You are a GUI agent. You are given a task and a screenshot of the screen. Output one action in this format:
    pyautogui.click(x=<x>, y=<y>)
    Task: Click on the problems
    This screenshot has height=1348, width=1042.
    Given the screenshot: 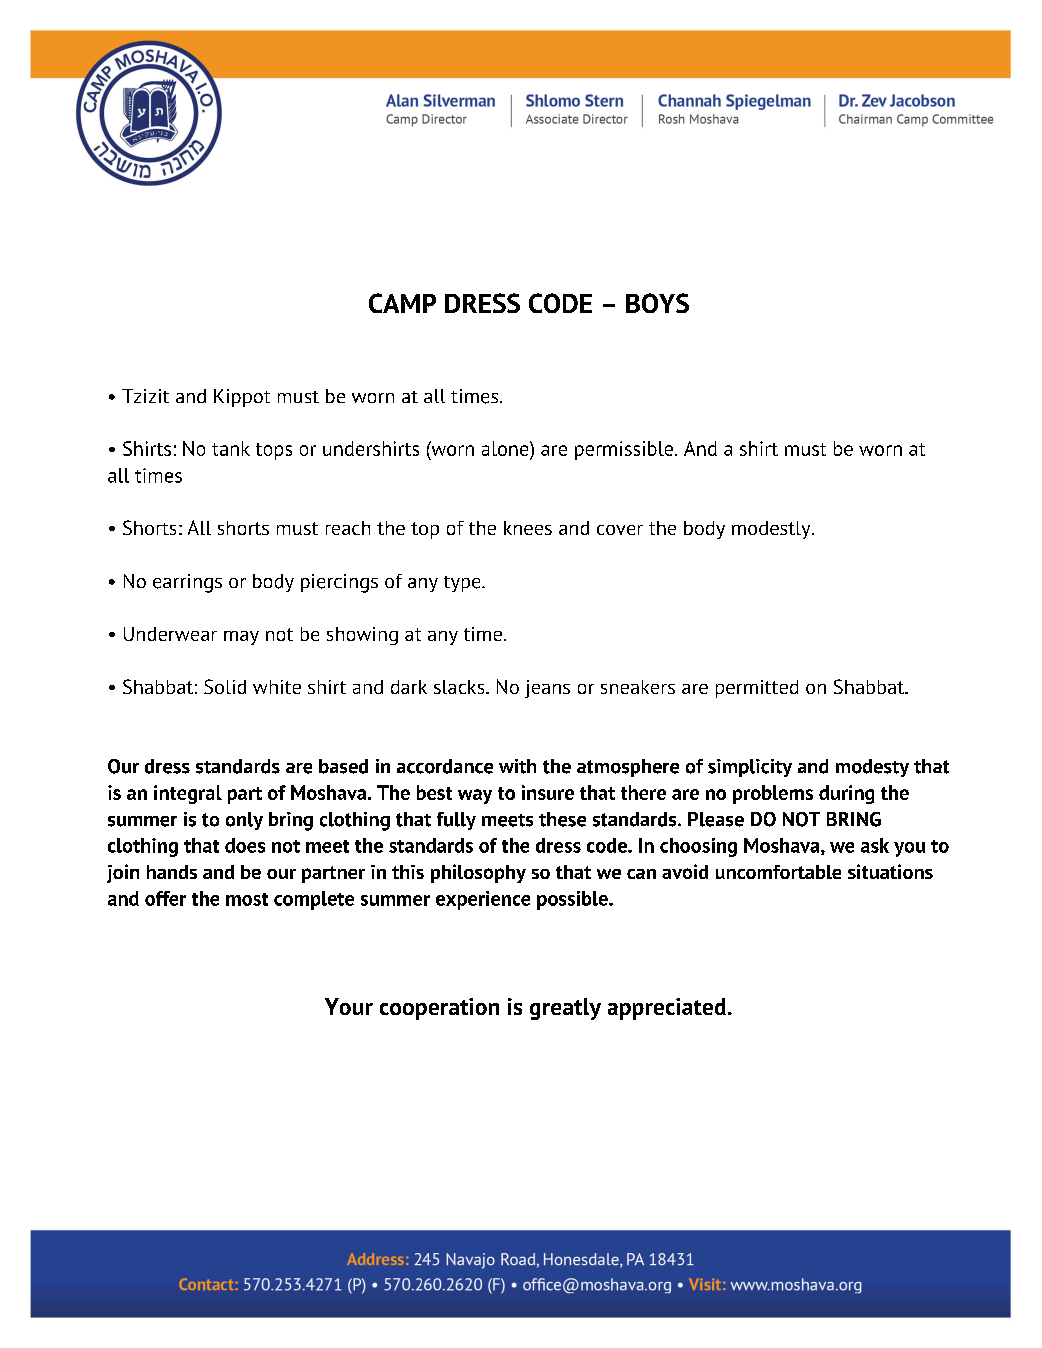 What is the action you would take?
    pyautogui.click(x=773, y=794)
